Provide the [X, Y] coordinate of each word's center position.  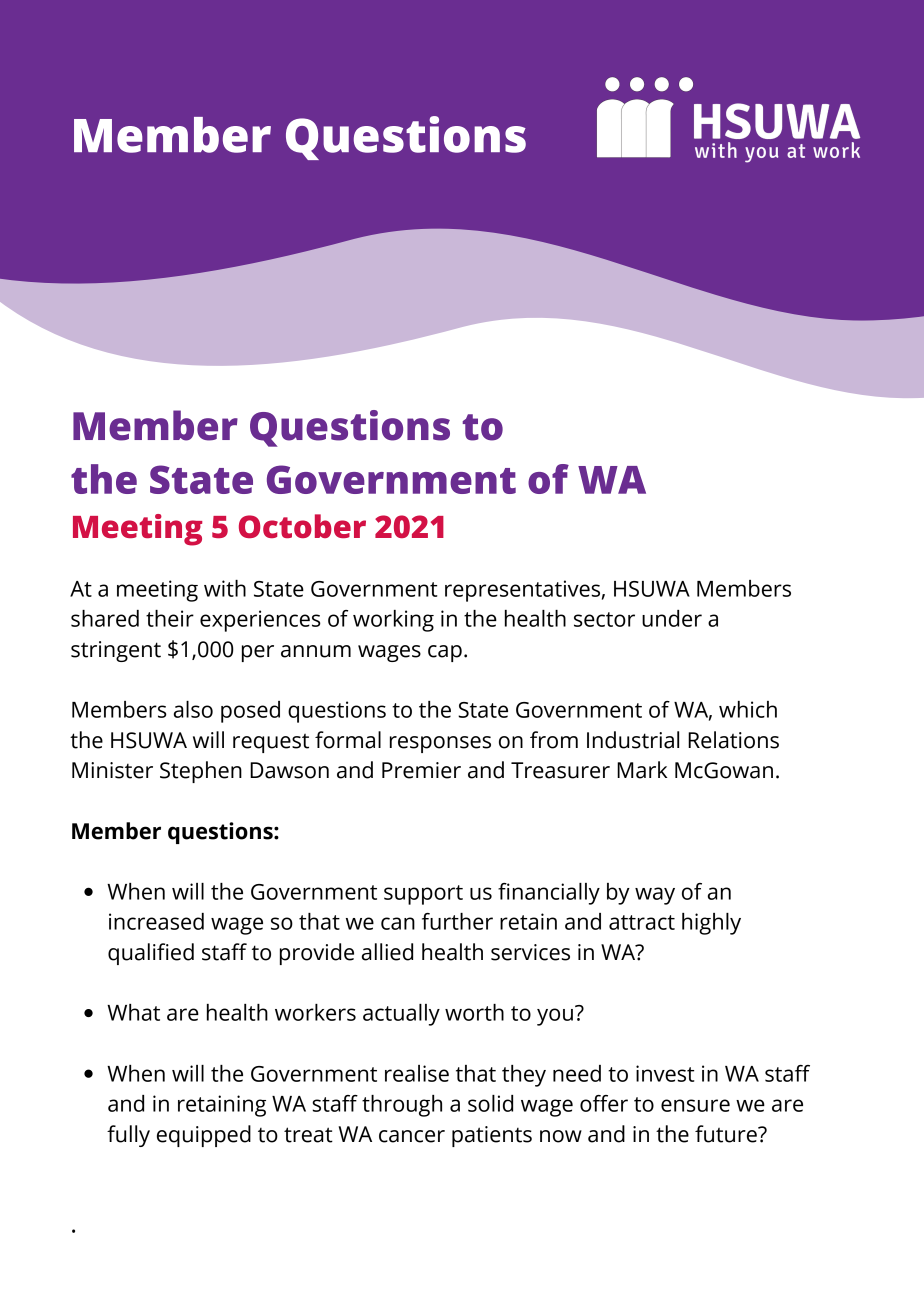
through [402, 1106]
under [672, 618]
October [302, 526]
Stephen [201, 772]
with [225, 588]
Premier [421, 770]
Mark [642, 770]
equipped [204, 1136]
